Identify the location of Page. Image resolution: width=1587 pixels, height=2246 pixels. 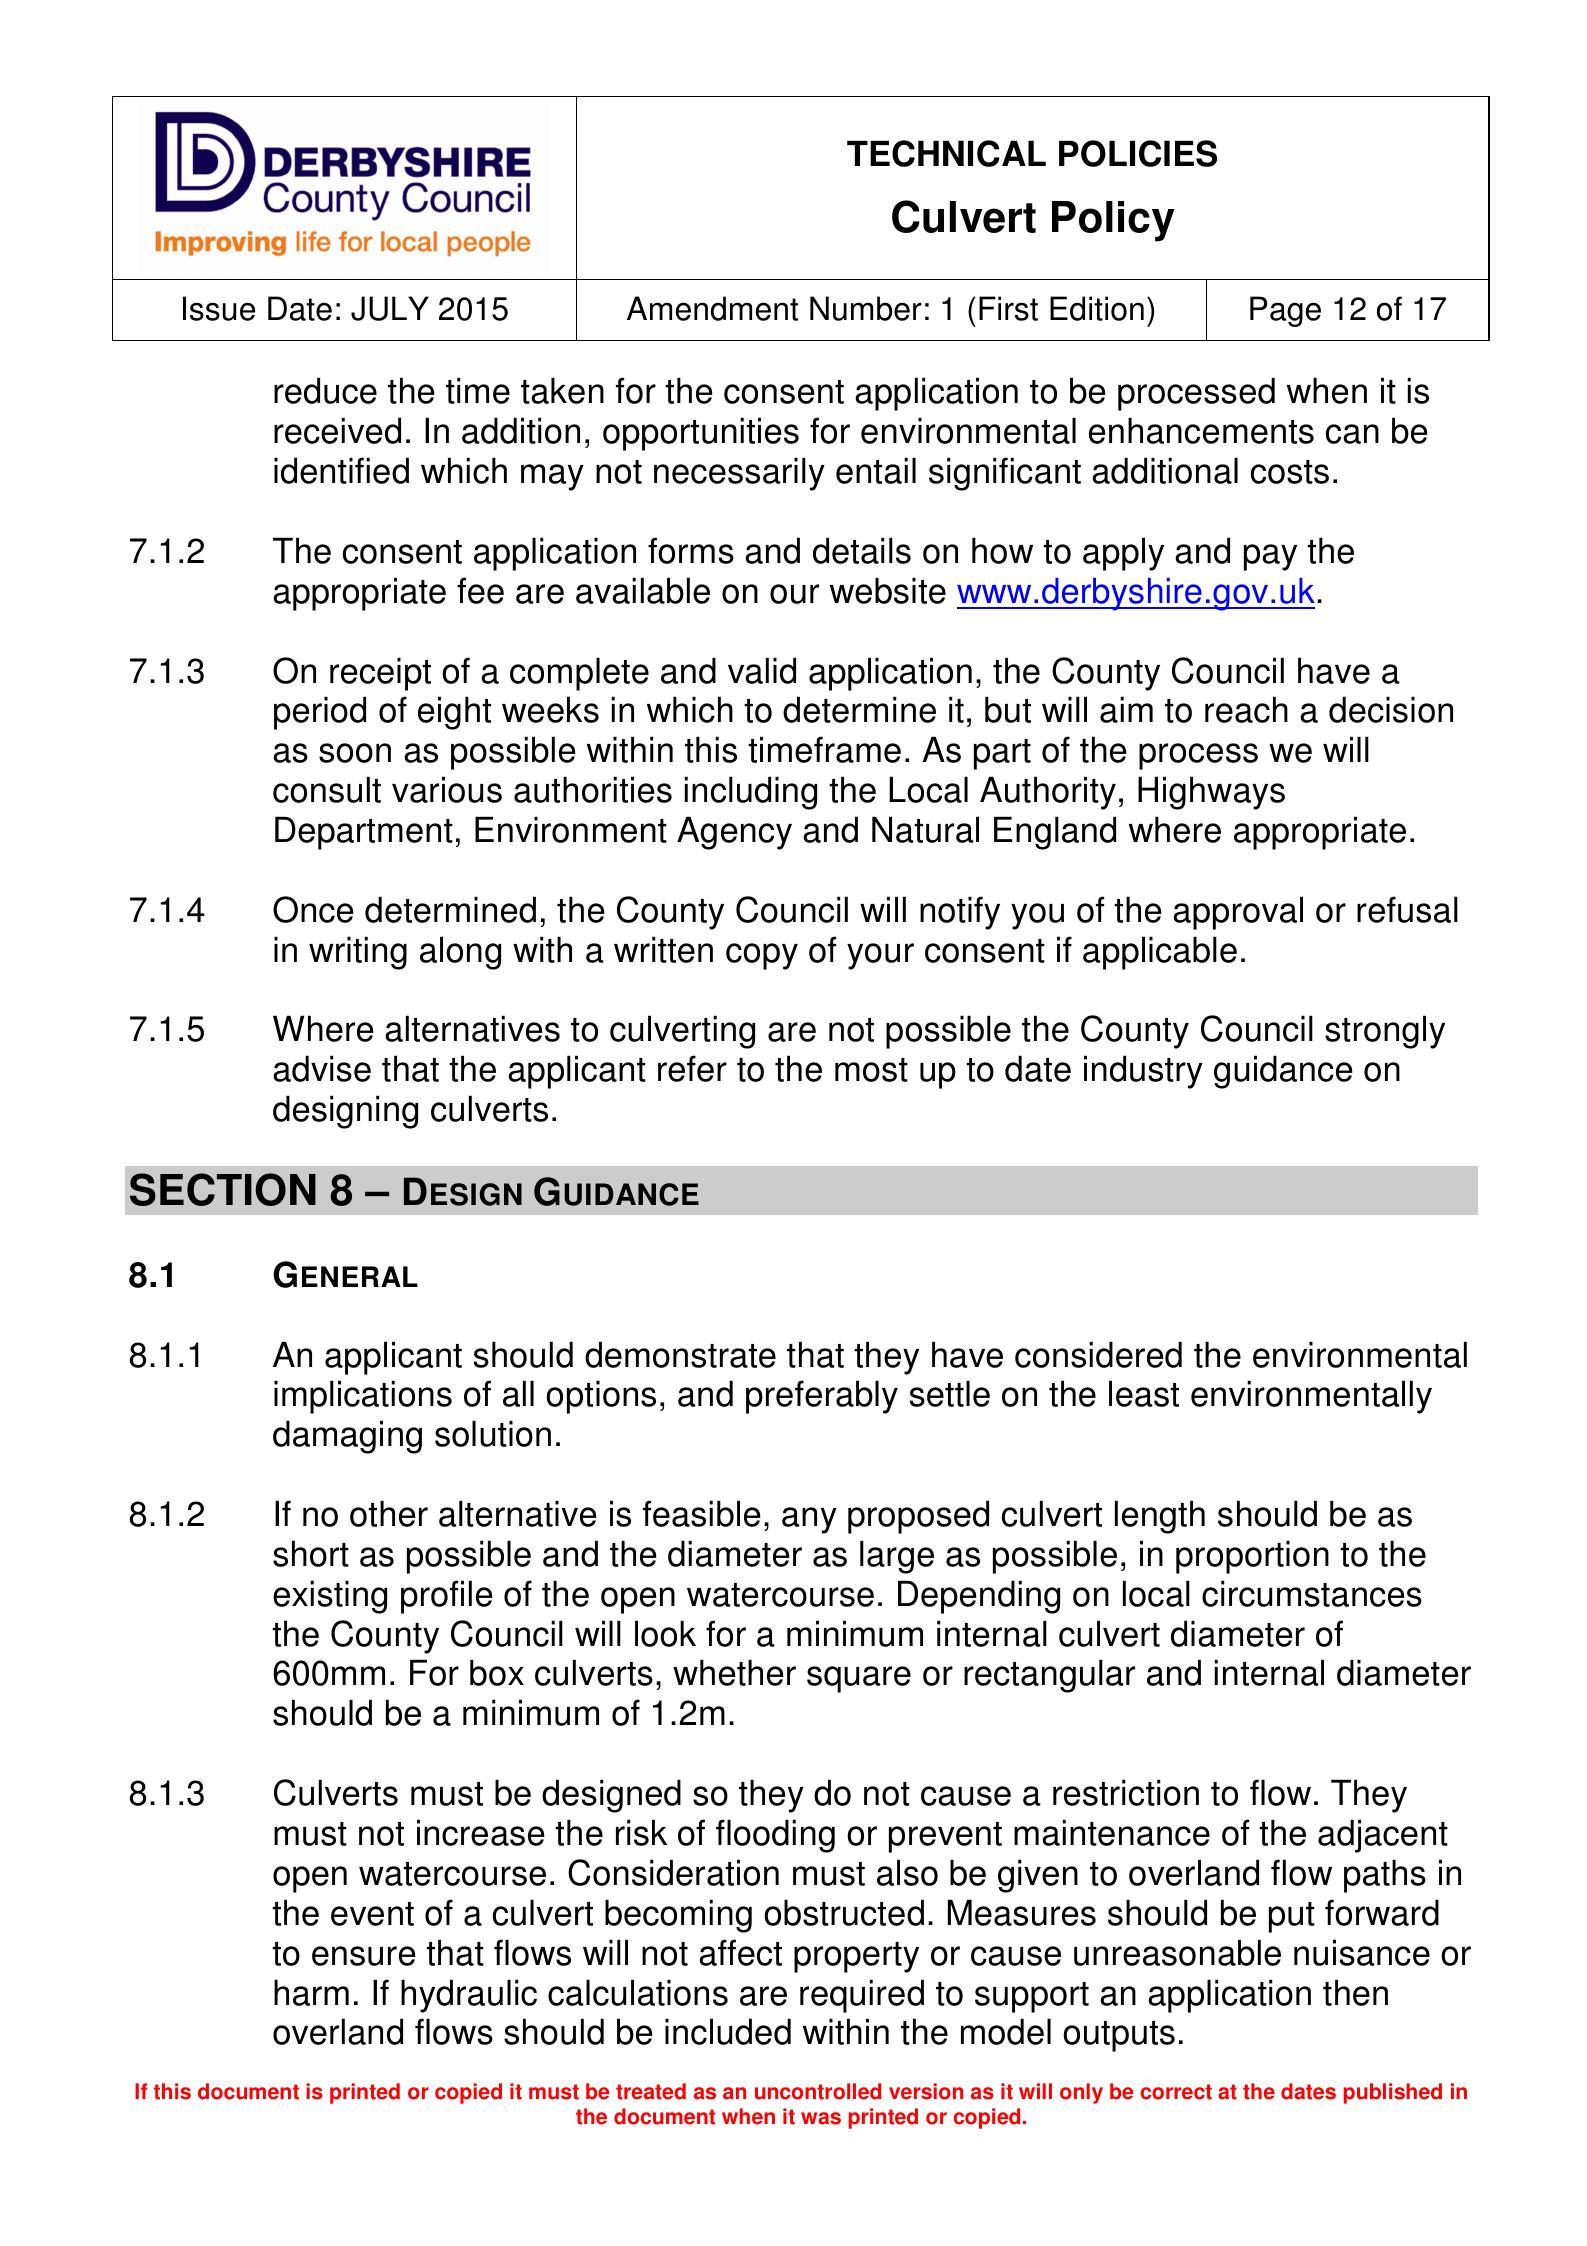
(1285, 311).
